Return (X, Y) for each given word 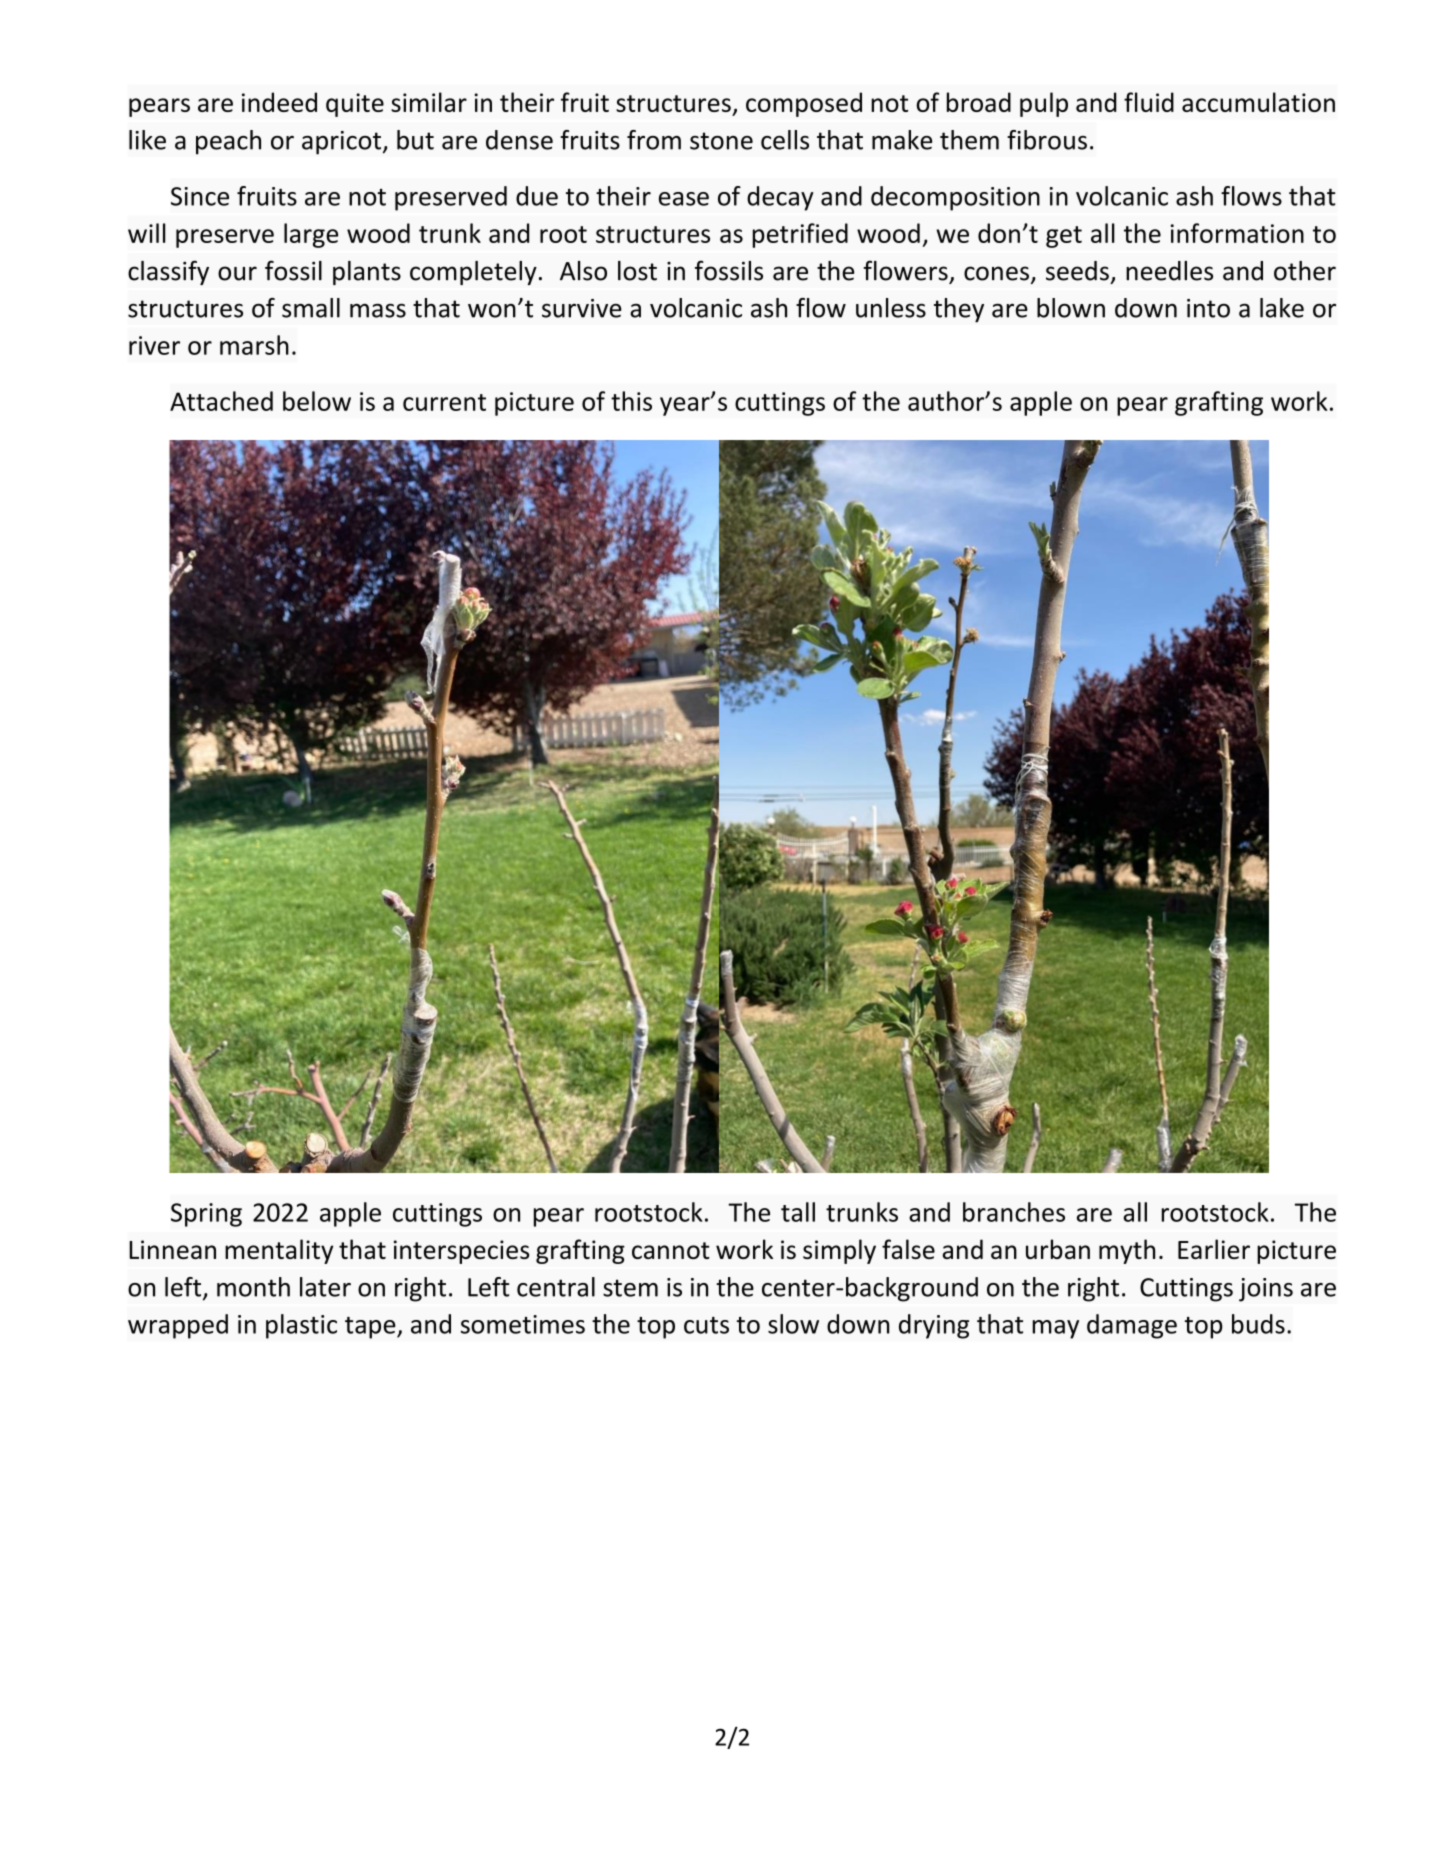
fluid (1149, 102)
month (253, 1287)
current (444, 402)
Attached (221, 401)
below (317, 401)
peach (228, 142)
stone (721, 141)
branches (1014, 1212)
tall (798, 1212)
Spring (206, 1215)
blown (1071, 308)
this (631, 401)
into (1208, 308)
